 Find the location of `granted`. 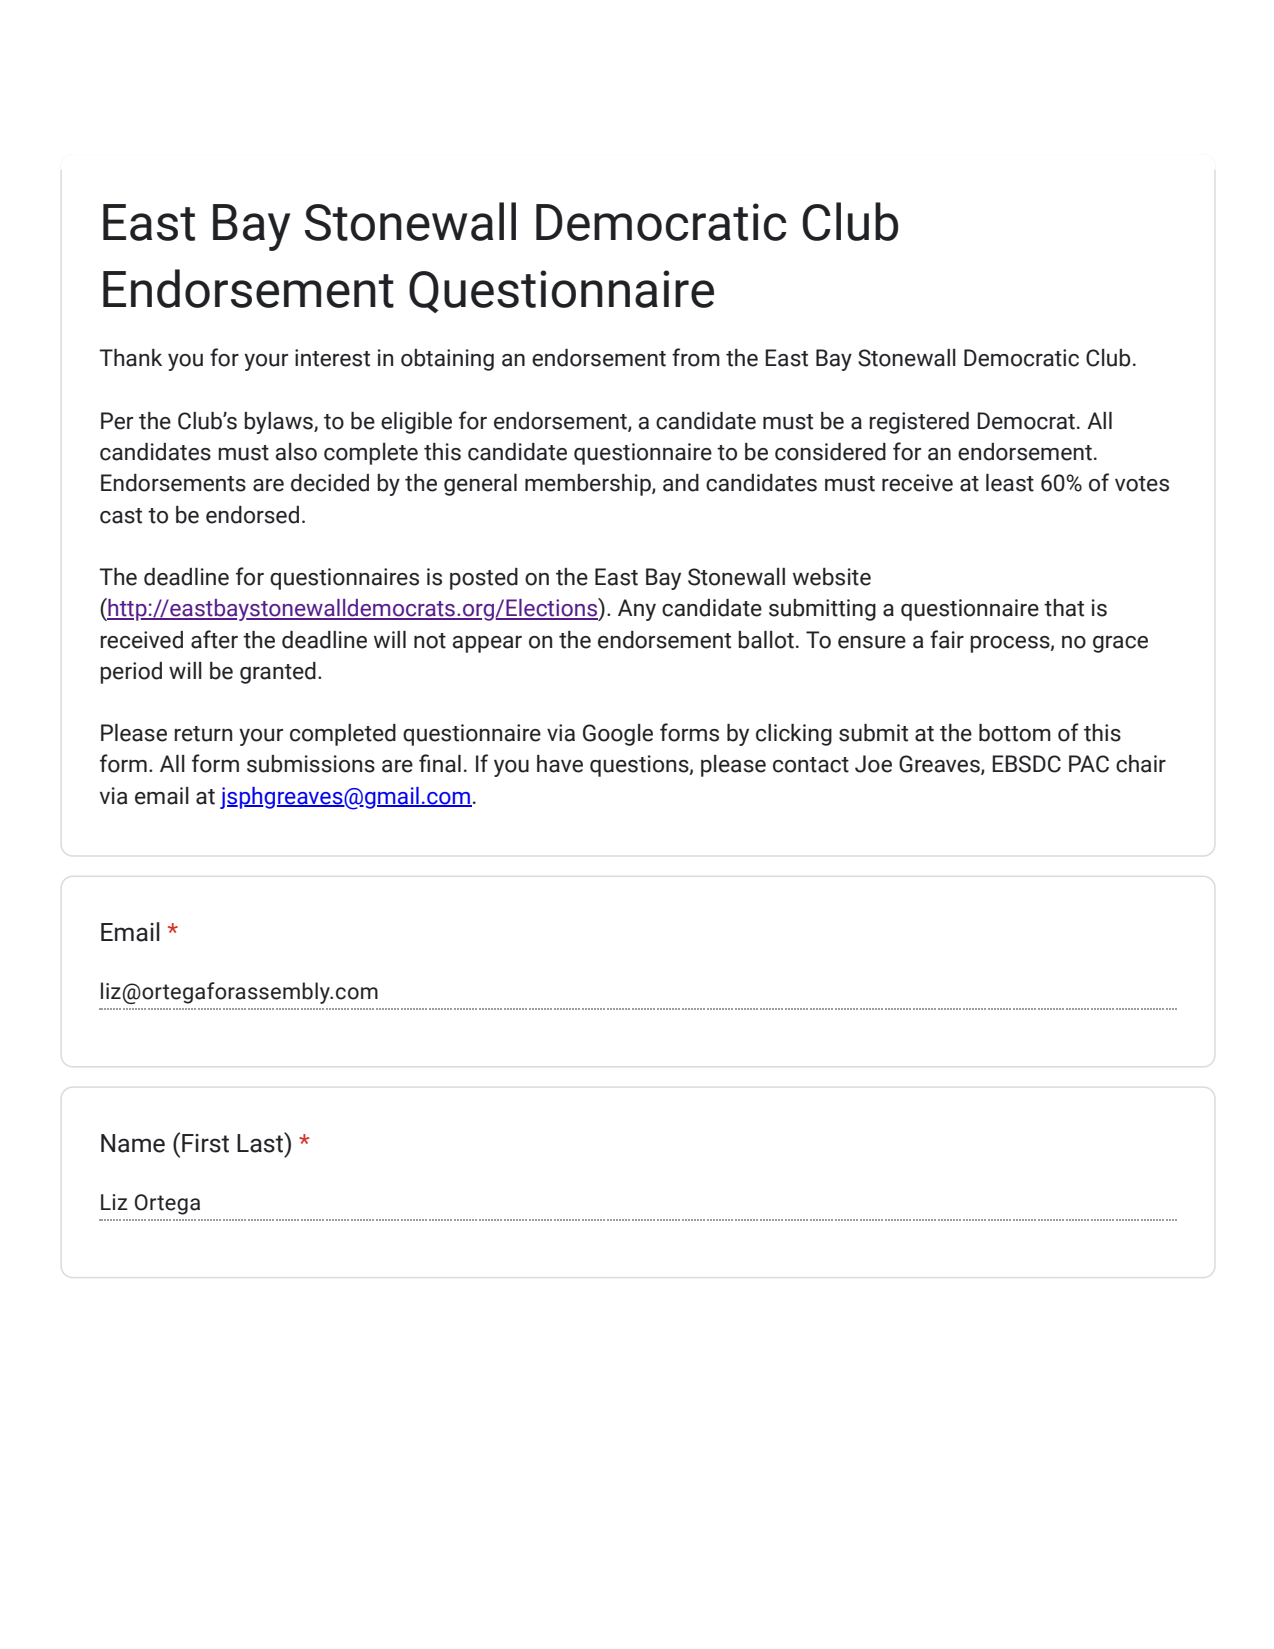

granted is located at coordinates (278, 673).
